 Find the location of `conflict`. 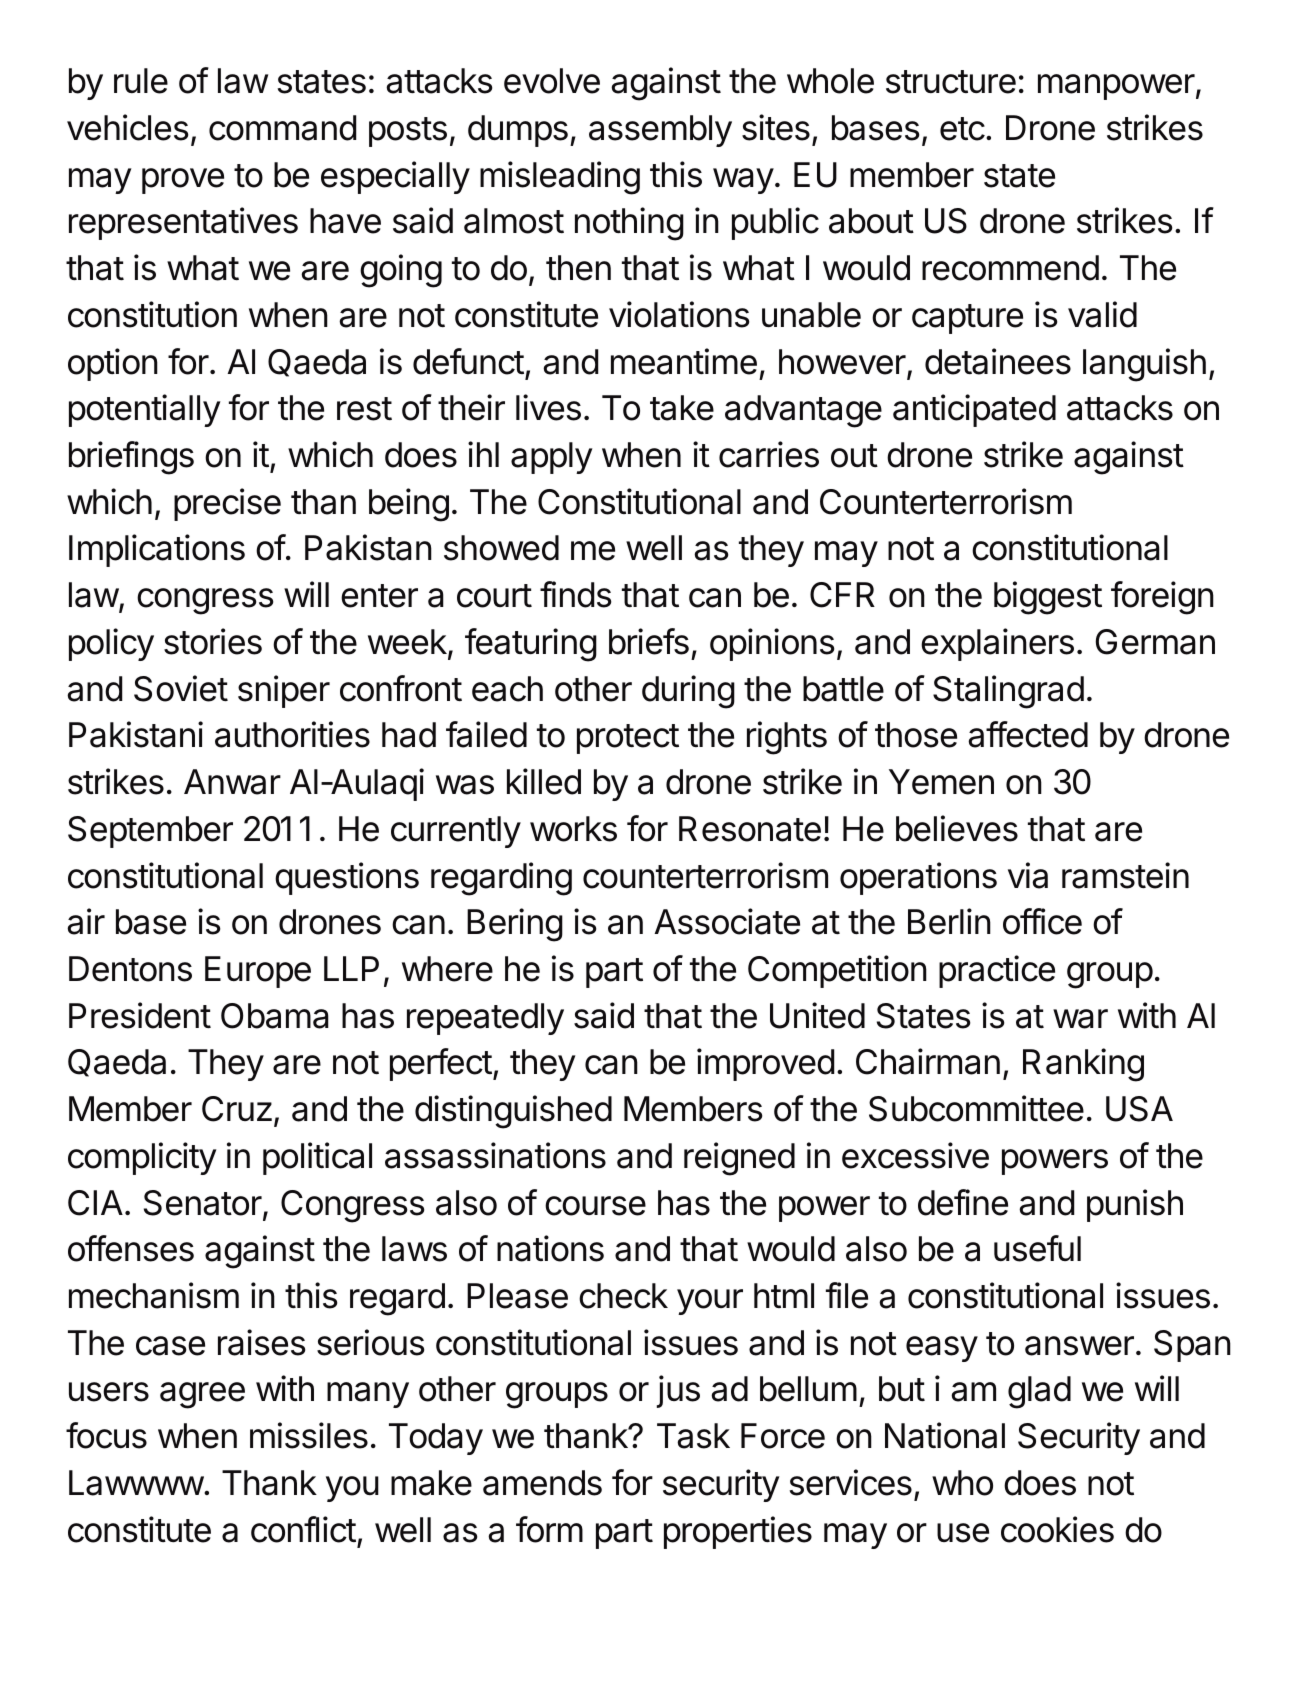

conflict is located at coordinates (303, 1529).
